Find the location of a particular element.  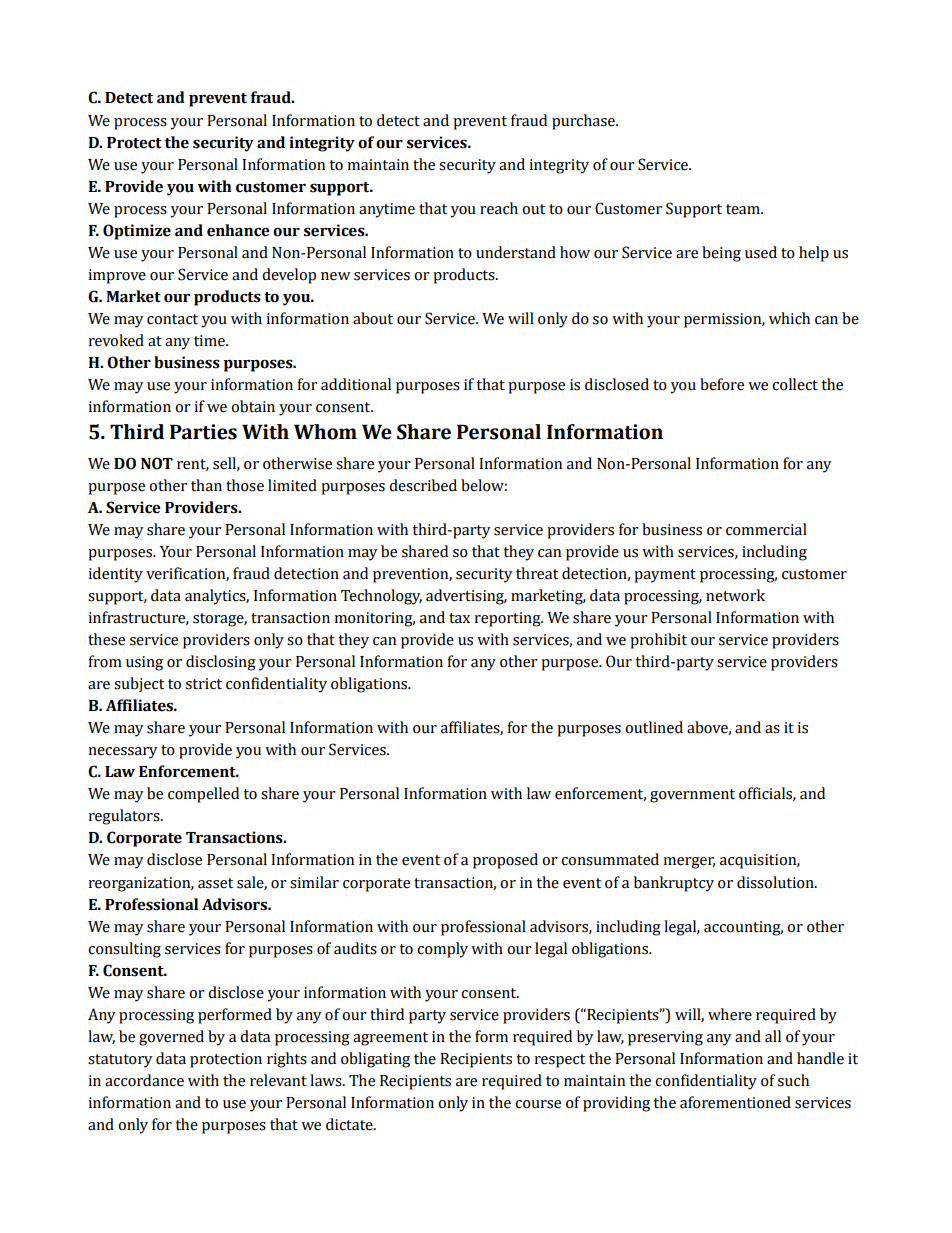

asset is located at coordinates (215, 883).
